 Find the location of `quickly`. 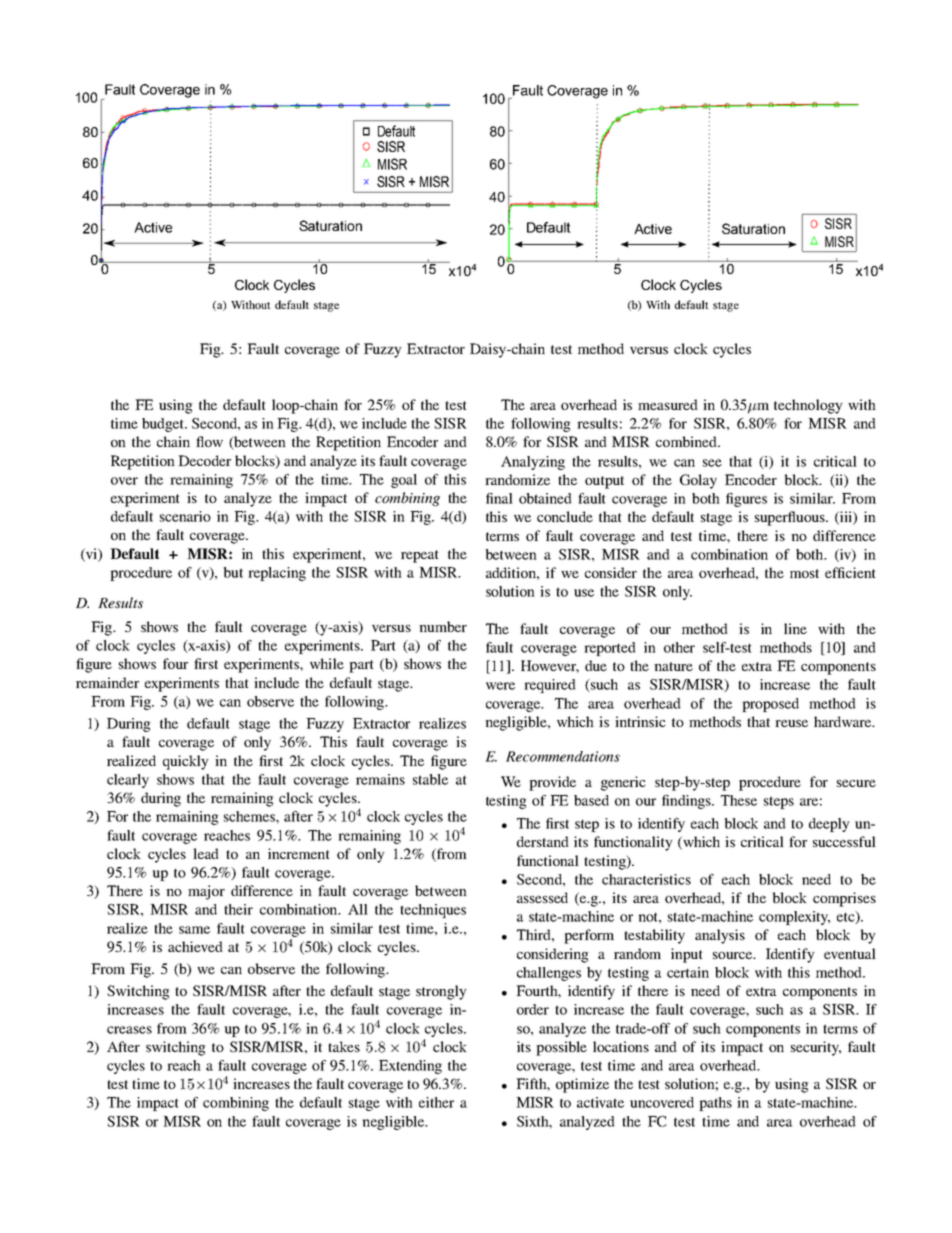

quickly is located at coordinates (186, 762).
